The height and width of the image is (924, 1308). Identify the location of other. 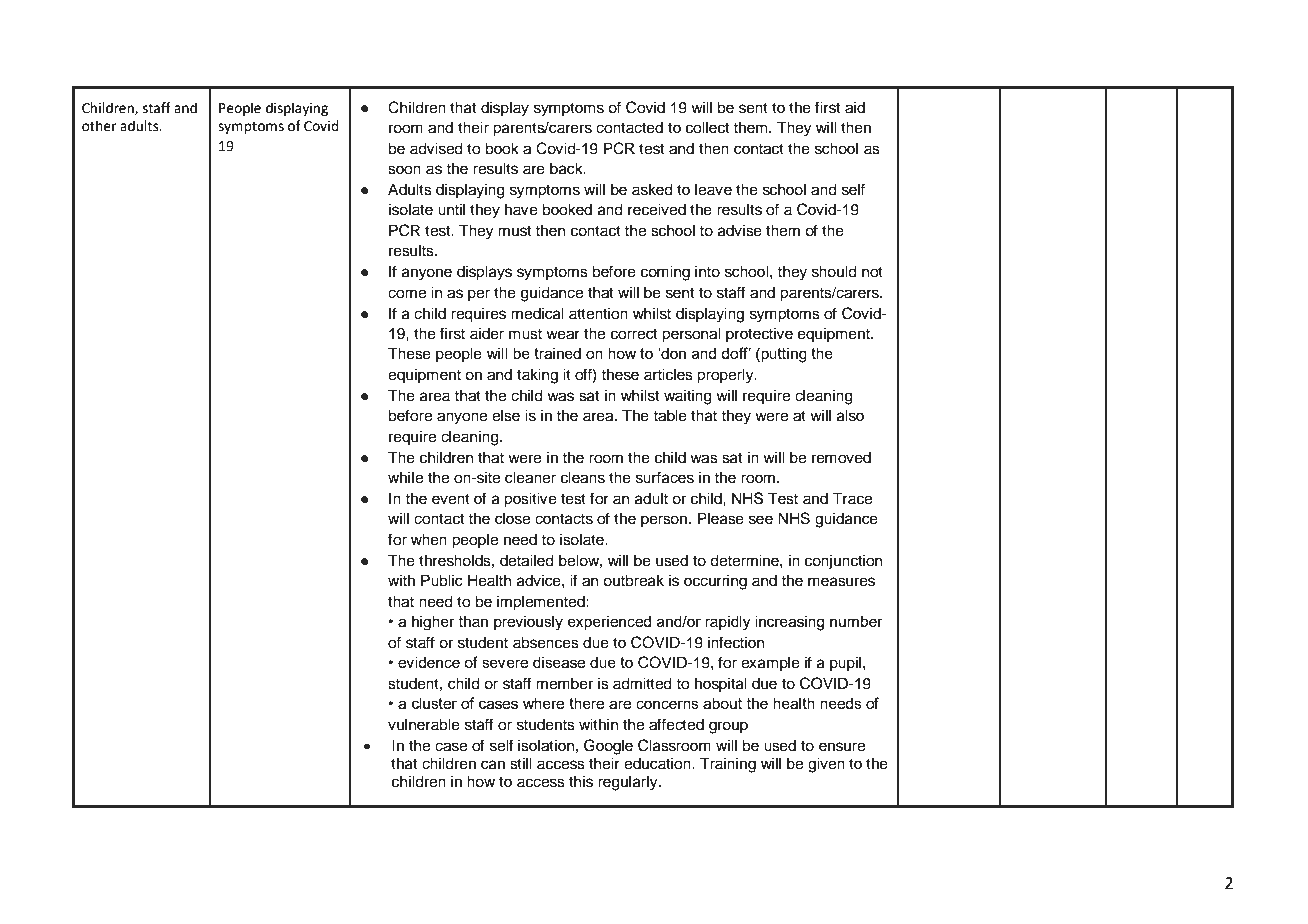
(99, 126).
